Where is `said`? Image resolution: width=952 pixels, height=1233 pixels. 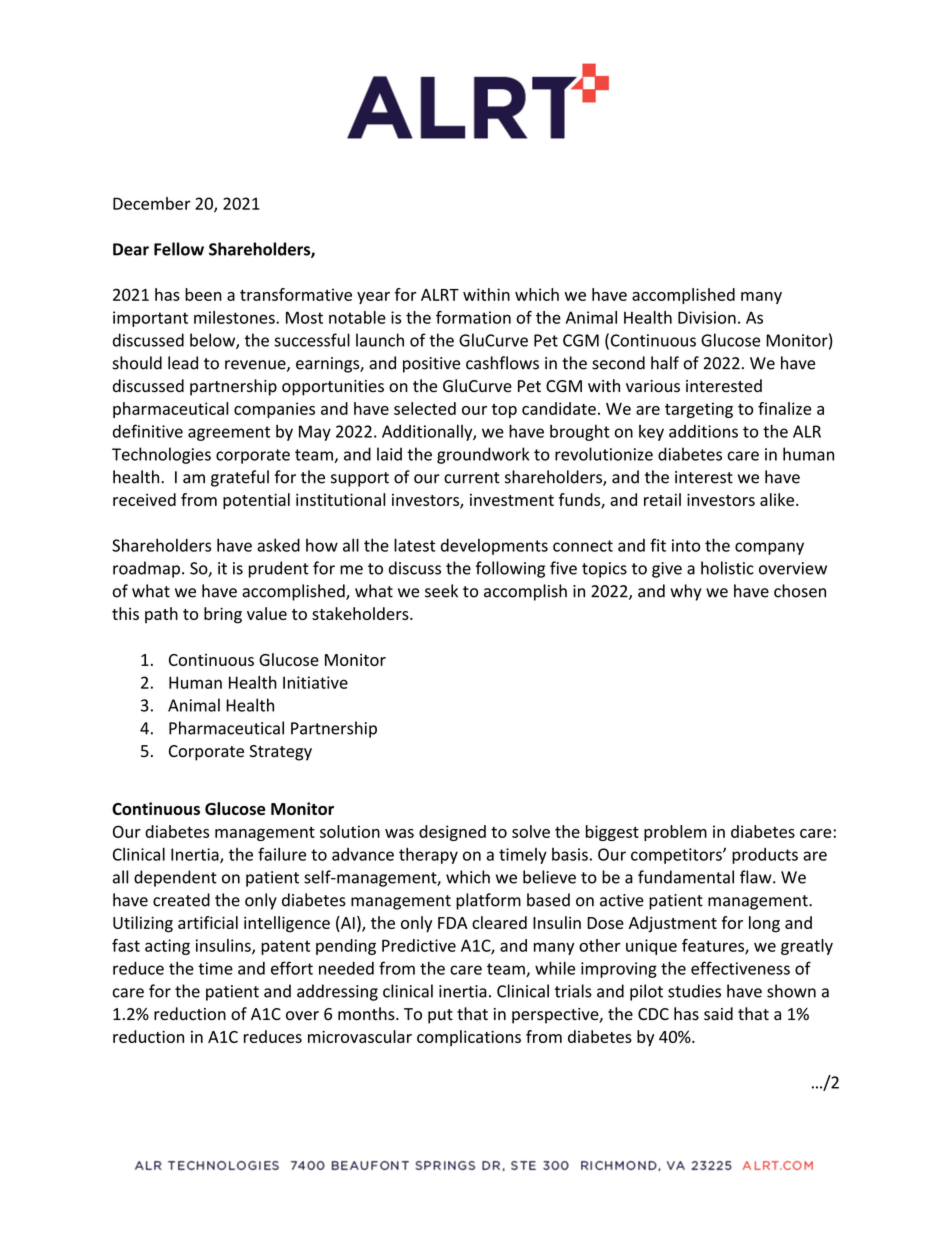
said is located at coordinates (718, 1014).
